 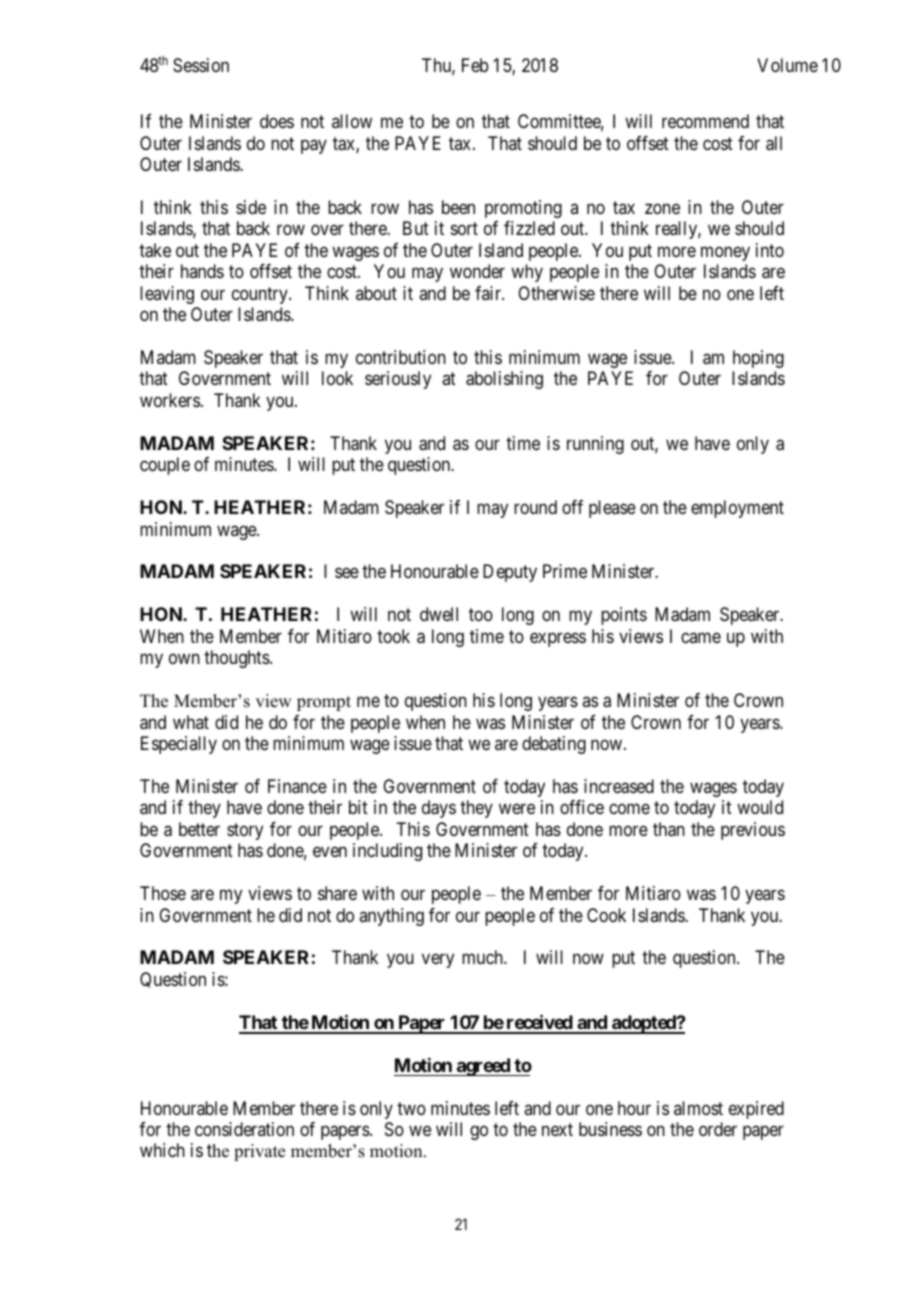 What do you see at coordinates (737, 509) in the screenshot?
I see `employment` at bounding box center [737, 509].
